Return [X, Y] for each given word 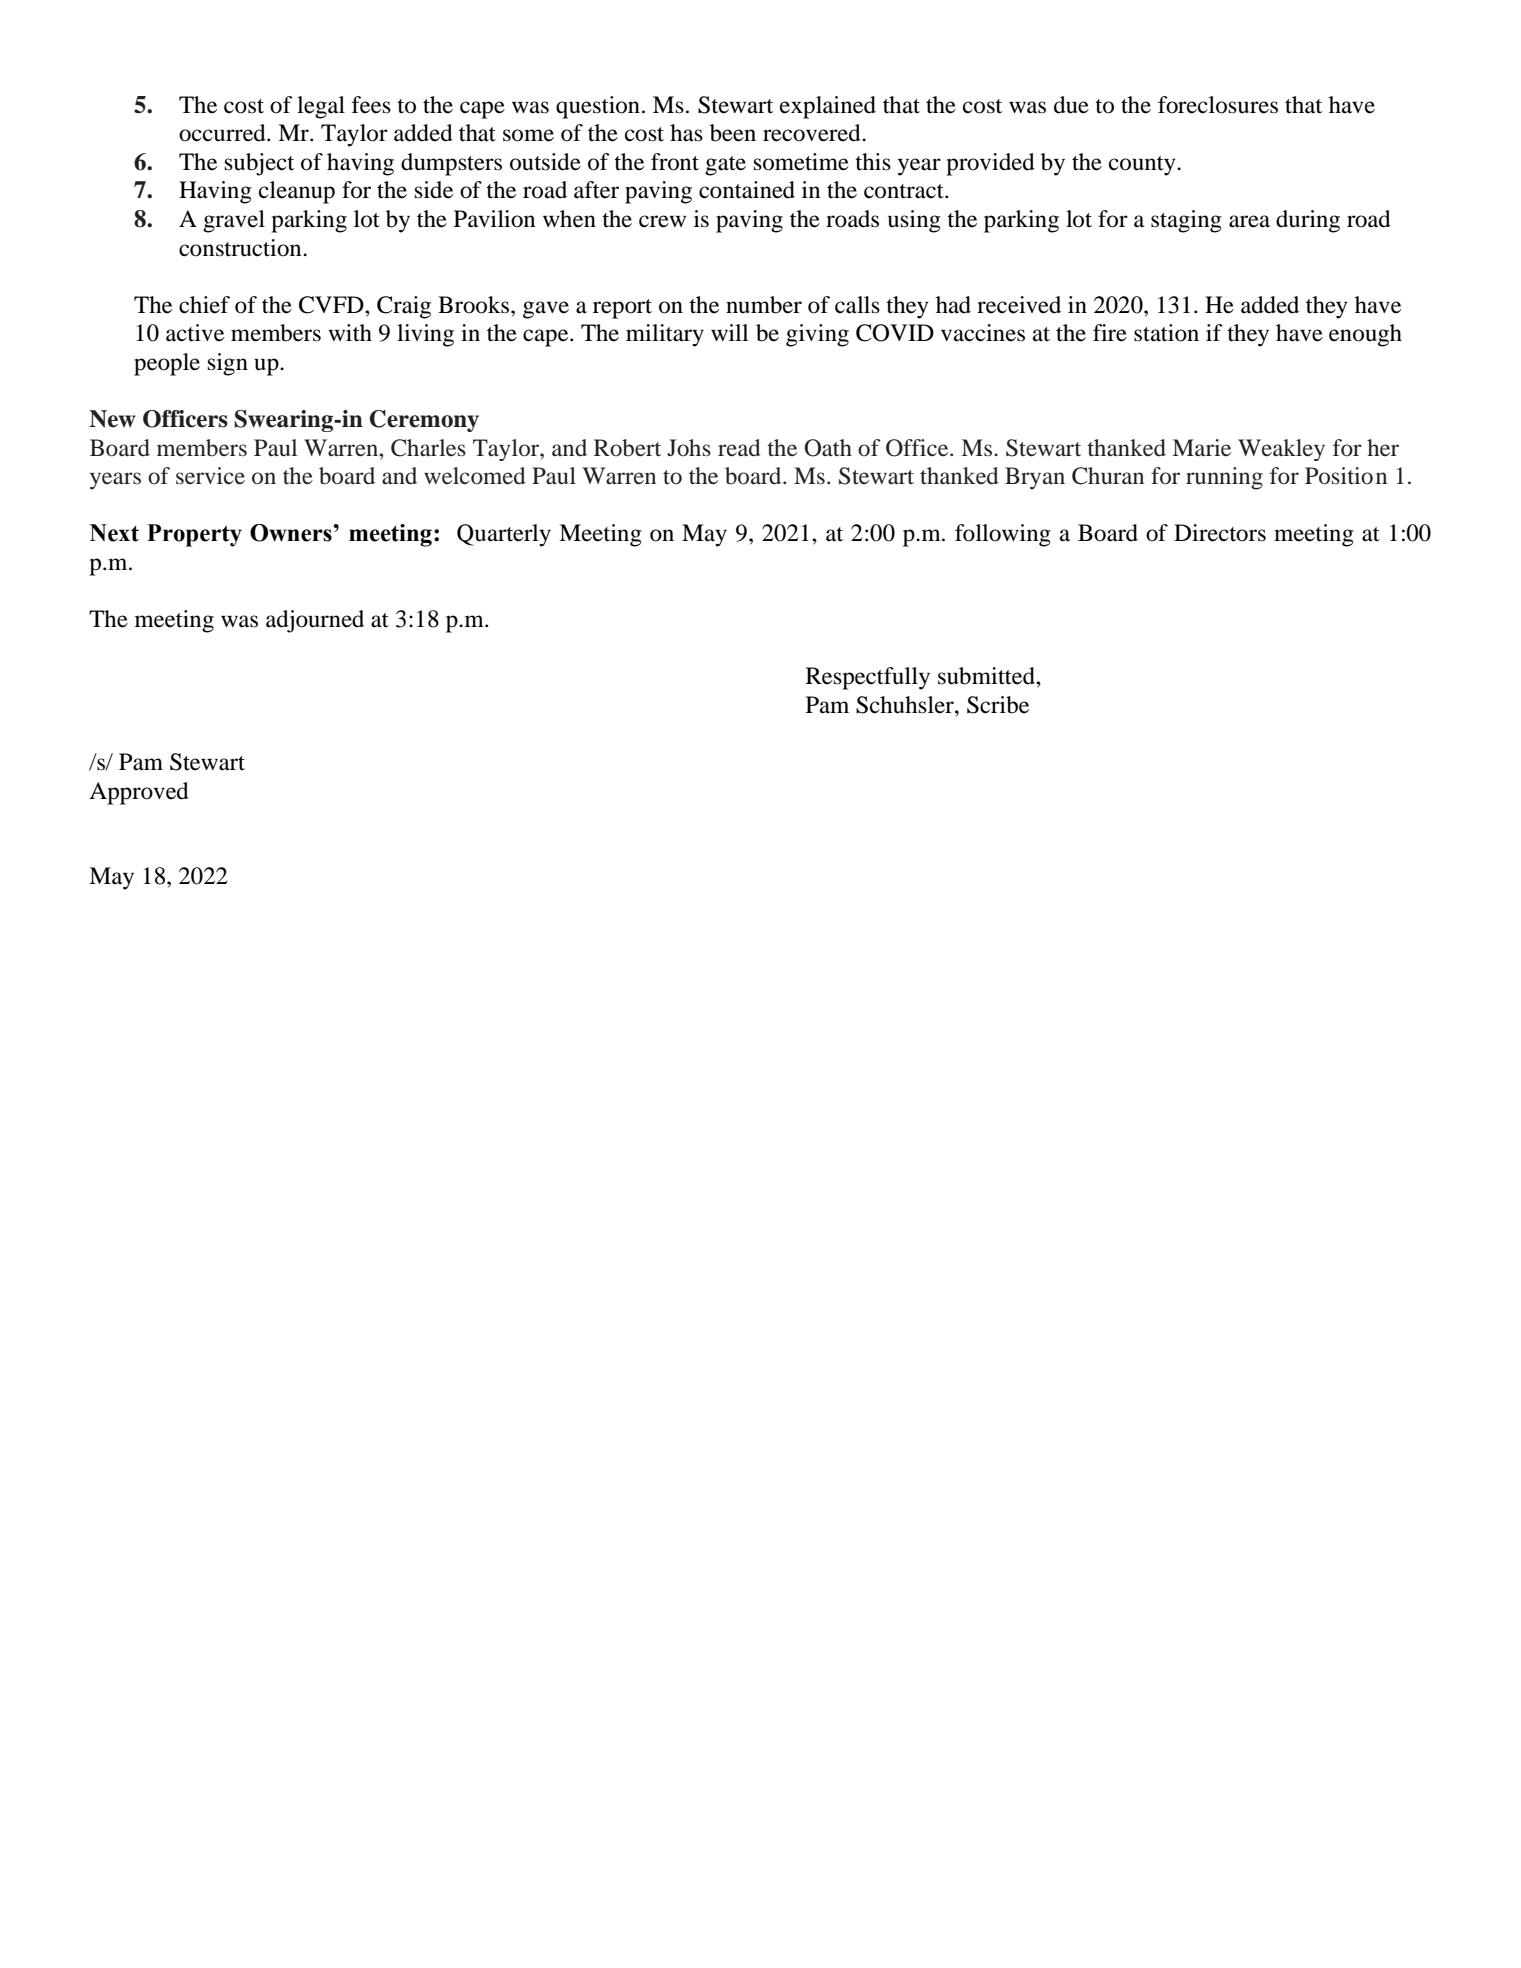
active [195, 333]
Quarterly [504, 535]
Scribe [998, 705]
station [1166, 333]
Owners [292, 533]
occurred [223, 133]
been [733, 133]
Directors [1220, 533]
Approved [139, 793]
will [729, 332]
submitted [987, 676]
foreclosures [1218, 105]
